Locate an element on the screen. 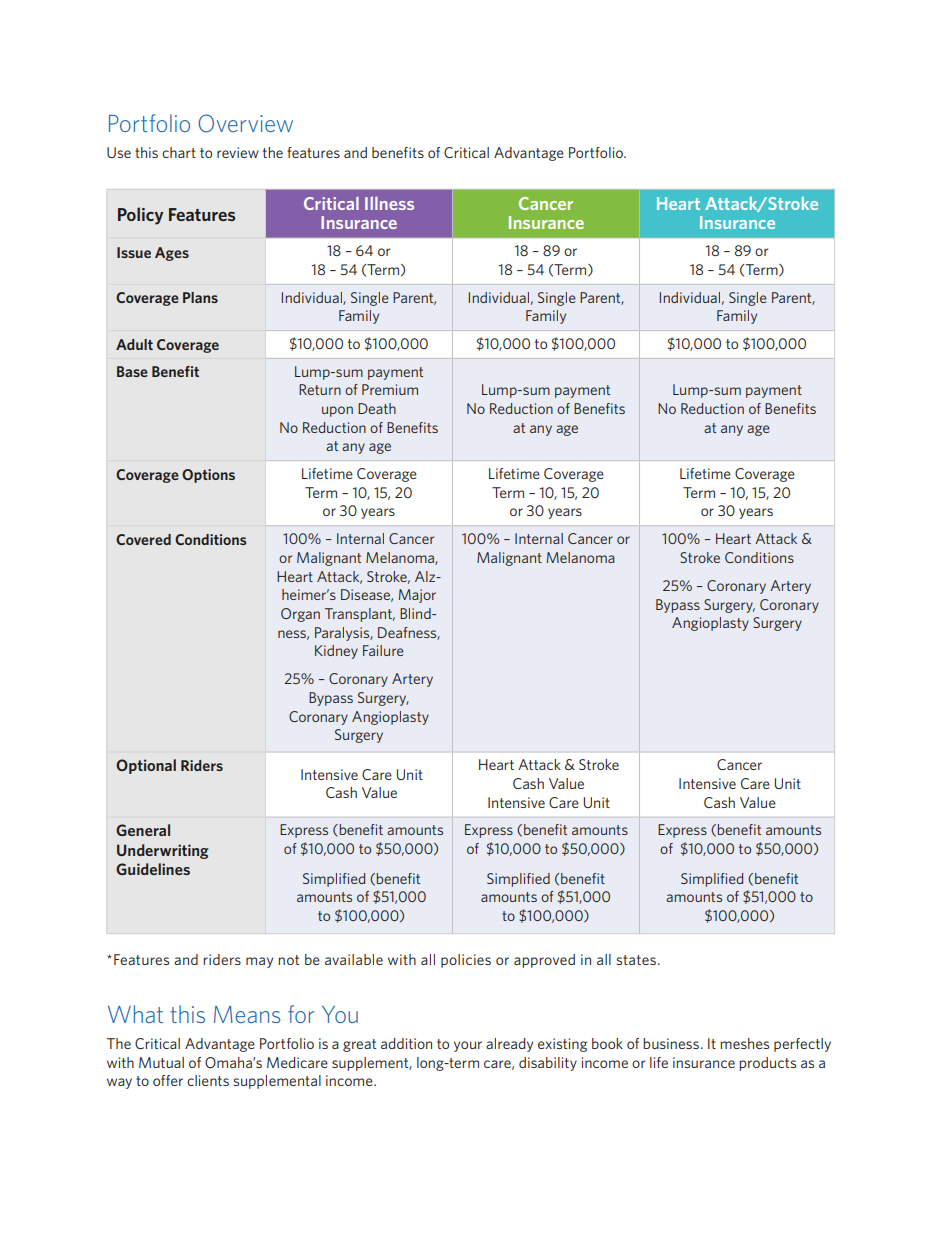  clients is located at coordinates (208, 1080).
